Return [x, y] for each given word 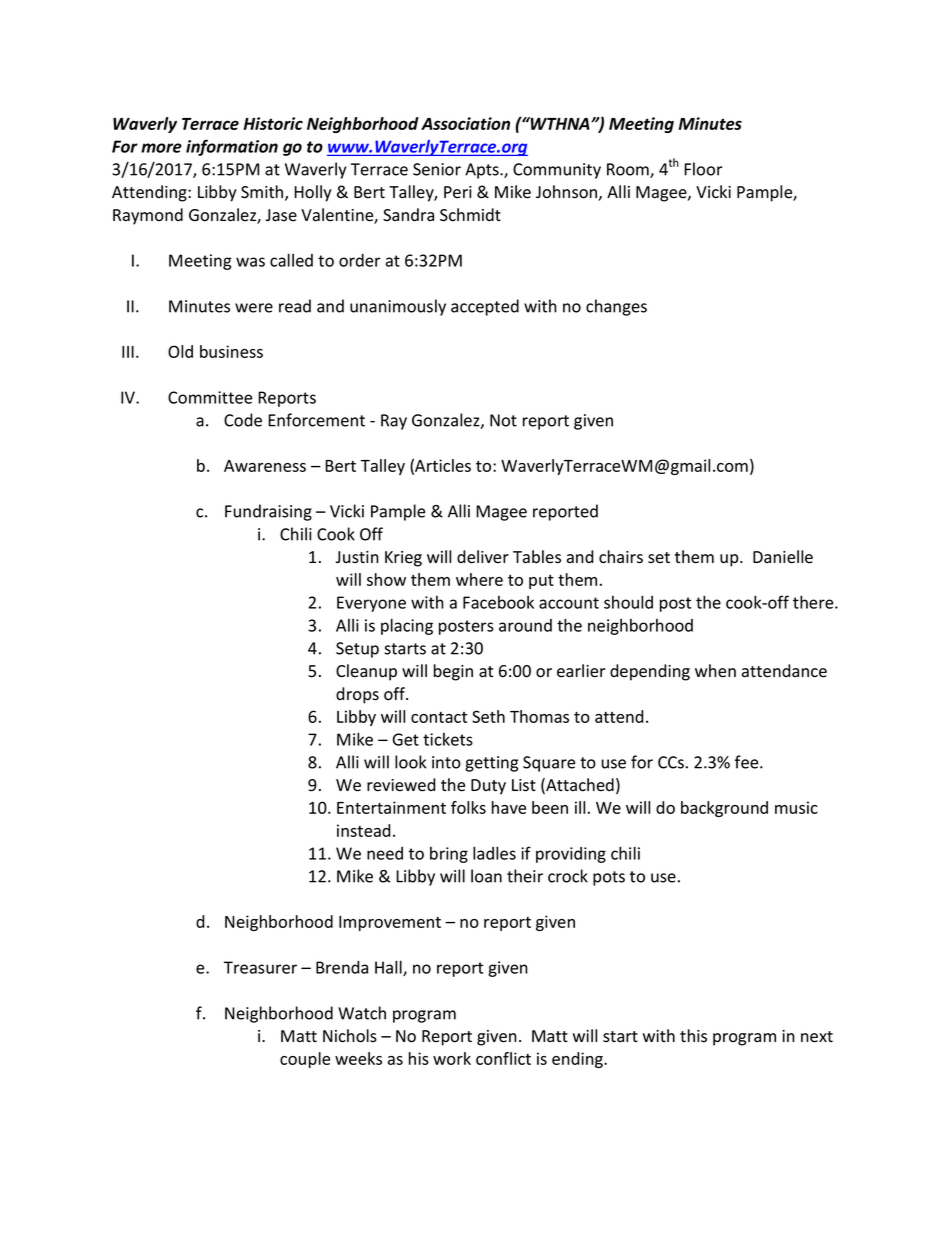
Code [243, 420]
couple [305, 1060]
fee [748, 762]
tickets [448, 739]
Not [503, 420]
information [232, 147]
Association [465, 123]
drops [357, 695]
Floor [703, 169]
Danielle [783, 557]
